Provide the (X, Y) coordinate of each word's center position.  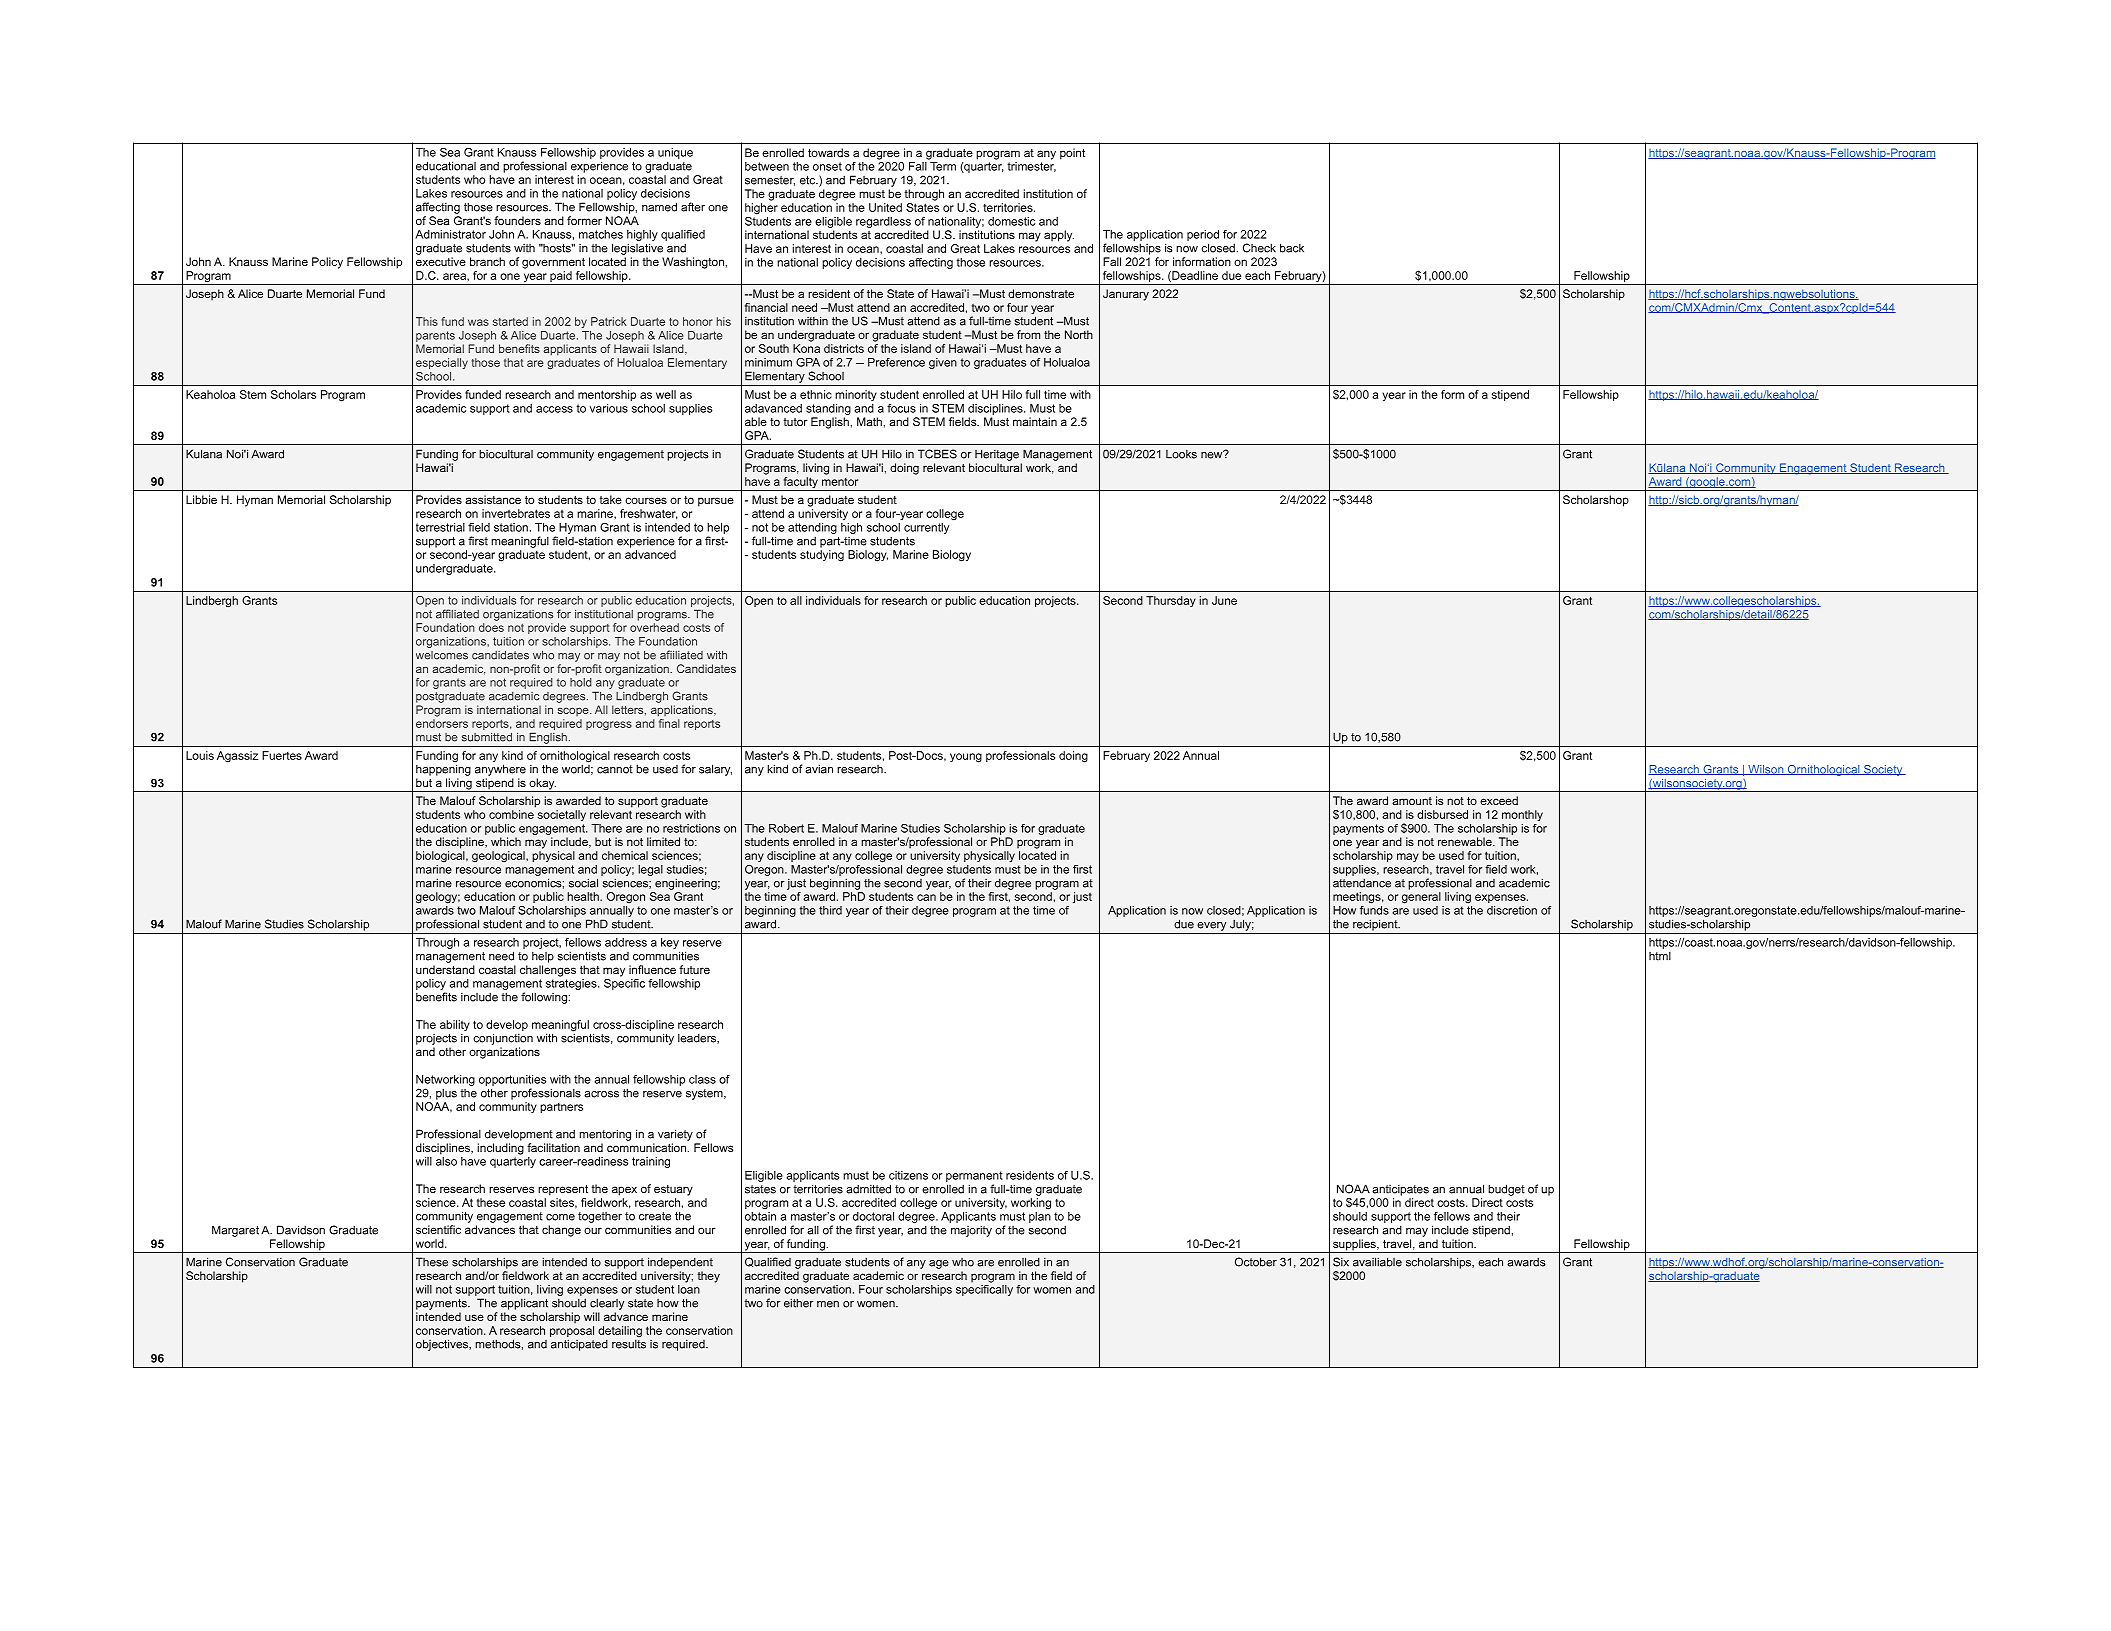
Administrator (450, 234)
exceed (1499, 800)
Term (942, 165)
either (799, 1303)
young (966, 758)
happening (443, 769)
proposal (572, 1331)
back (1292, 248)
